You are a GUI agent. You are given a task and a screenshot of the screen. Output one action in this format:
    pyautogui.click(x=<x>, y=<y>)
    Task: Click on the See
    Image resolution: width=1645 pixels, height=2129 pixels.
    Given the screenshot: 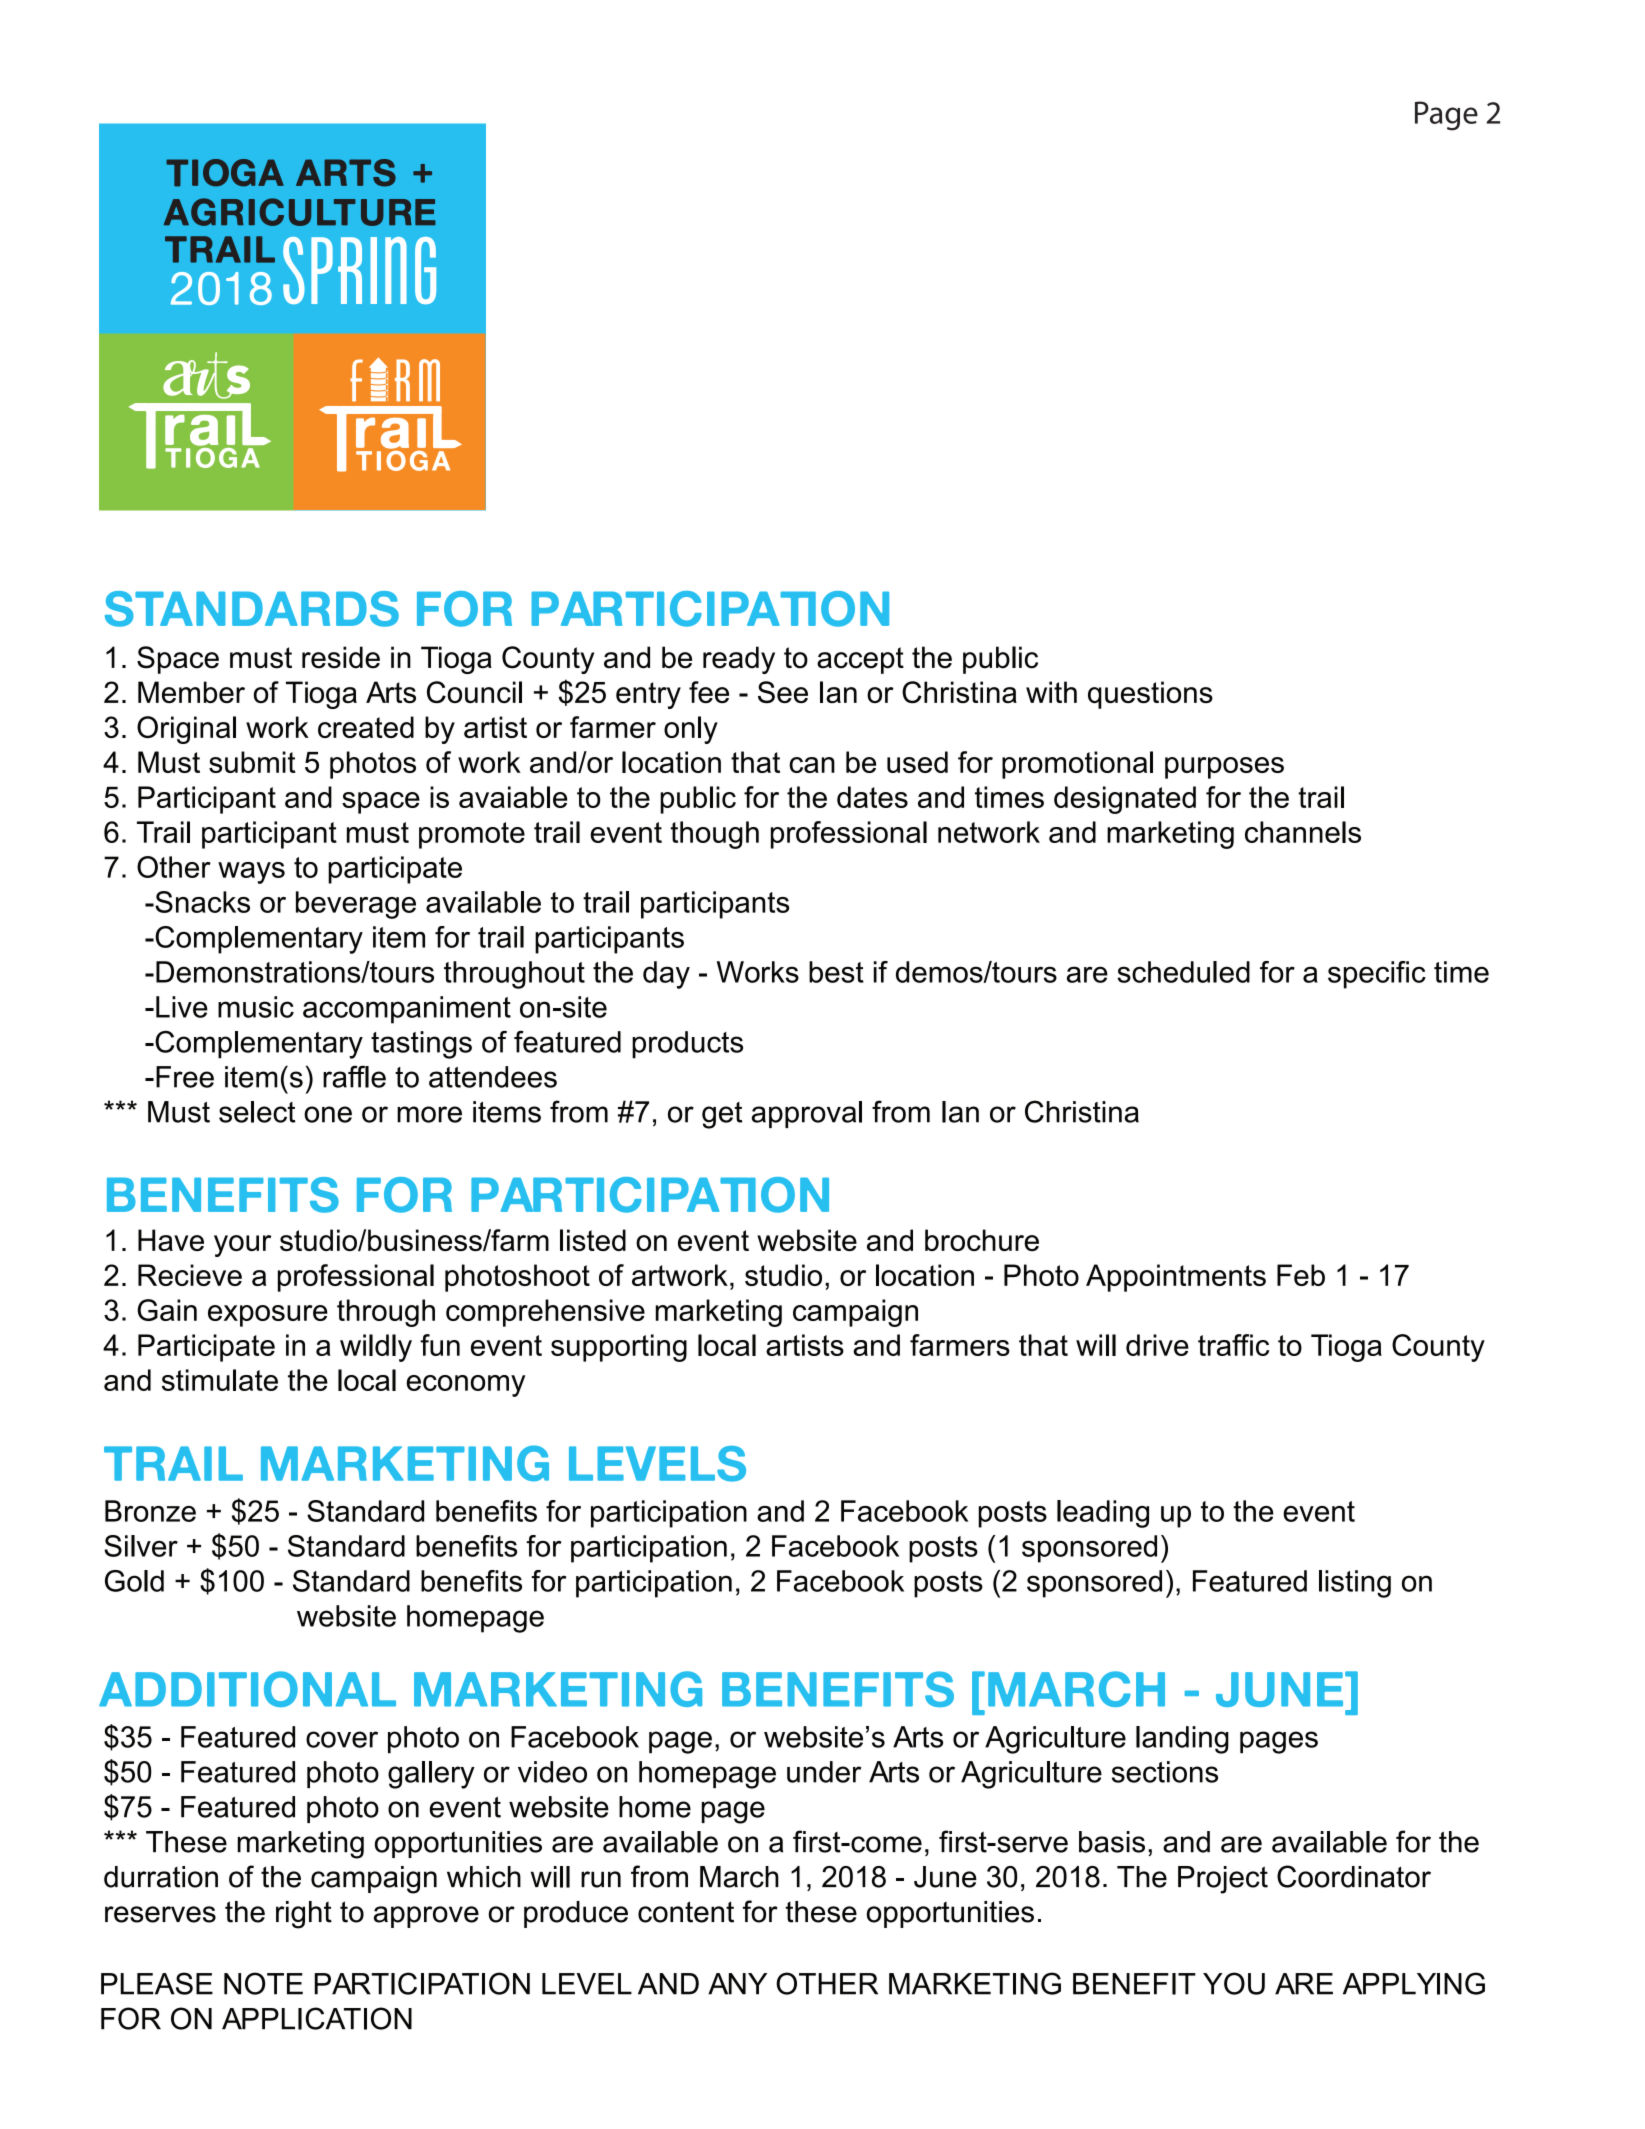 What is the action you would take?
    pyautogui.click(x=783, y=692)
